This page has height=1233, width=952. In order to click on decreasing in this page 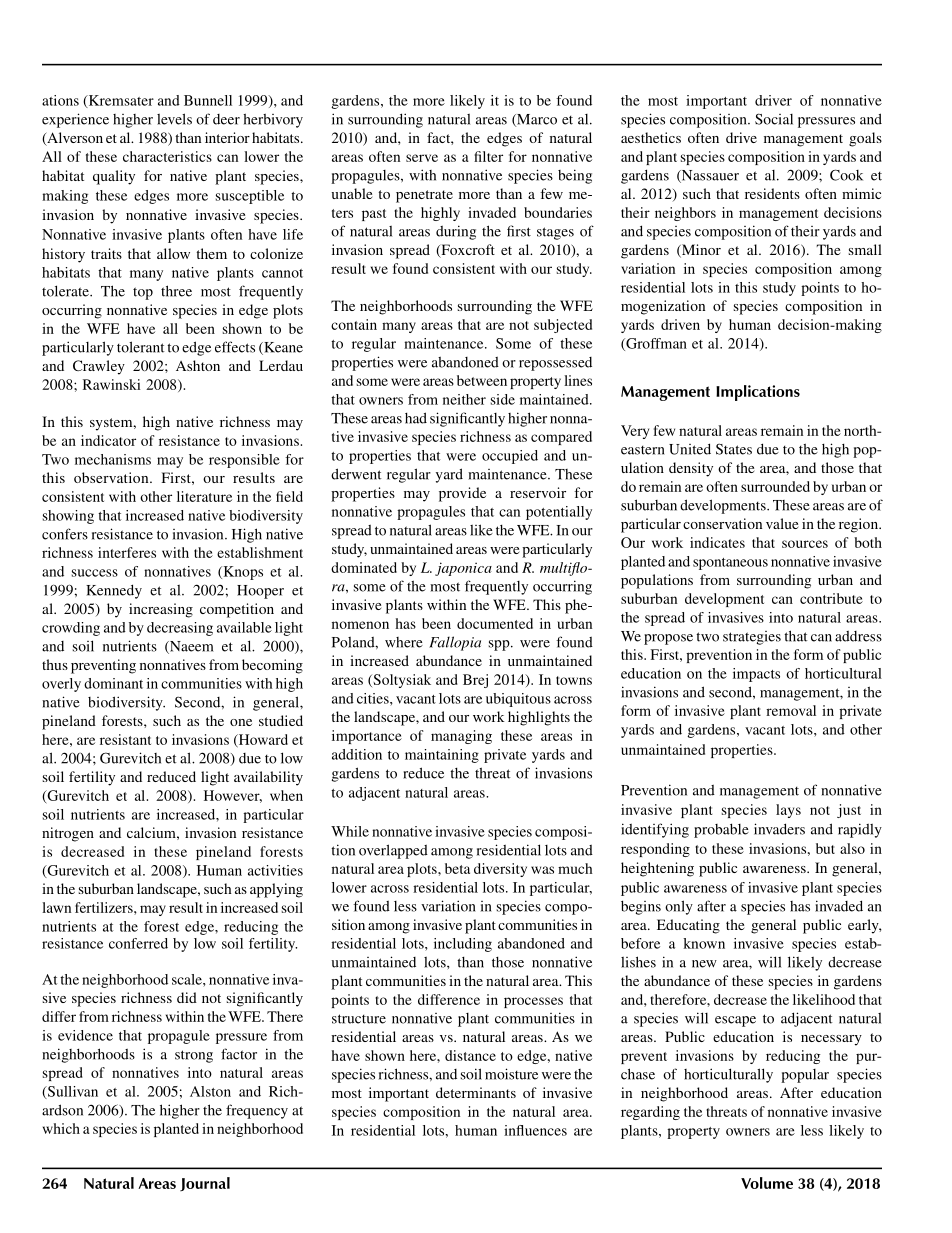, I will do `click(180, 629)`.
